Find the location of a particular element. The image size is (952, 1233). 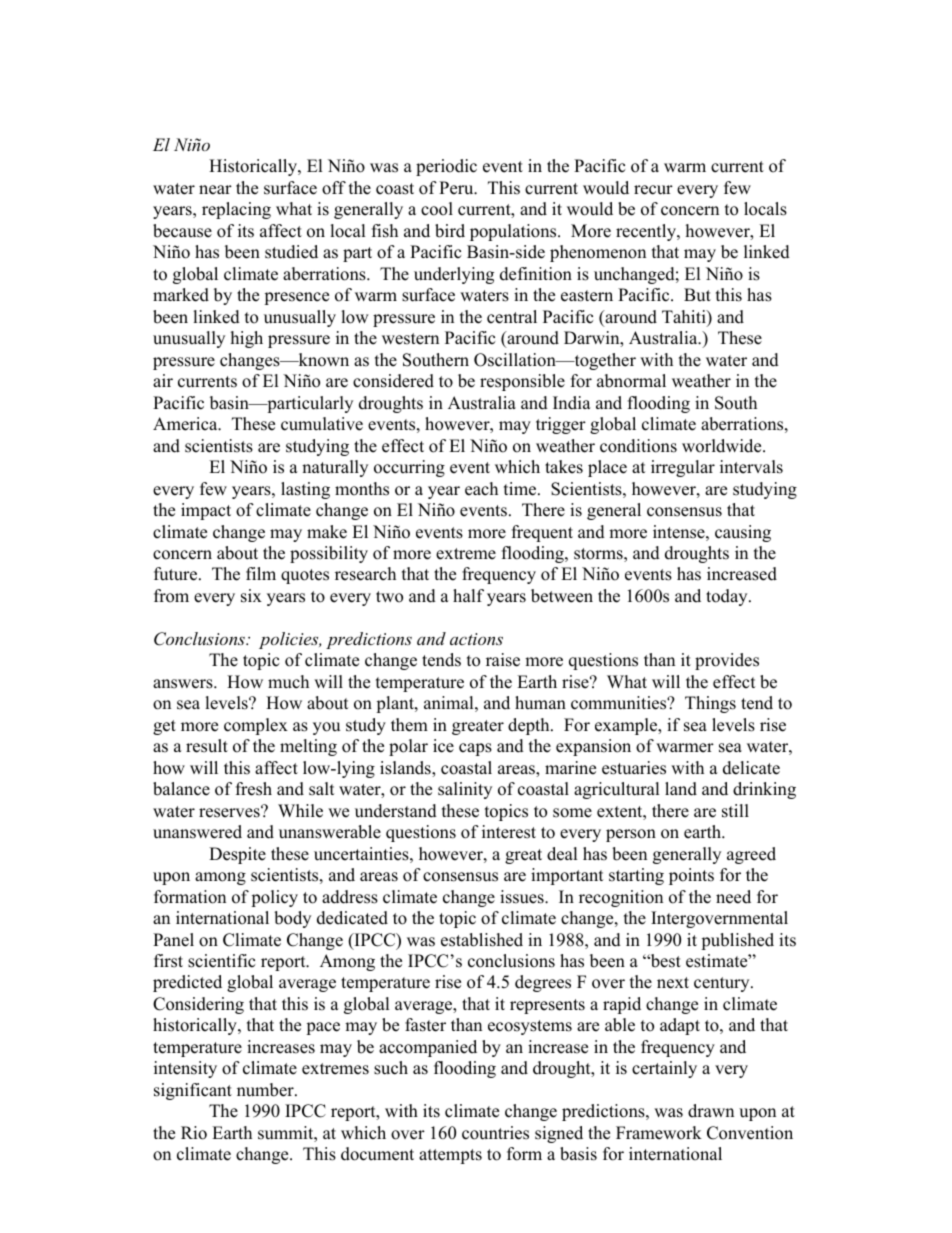

cumulative is located at coordinates (322, 424).
